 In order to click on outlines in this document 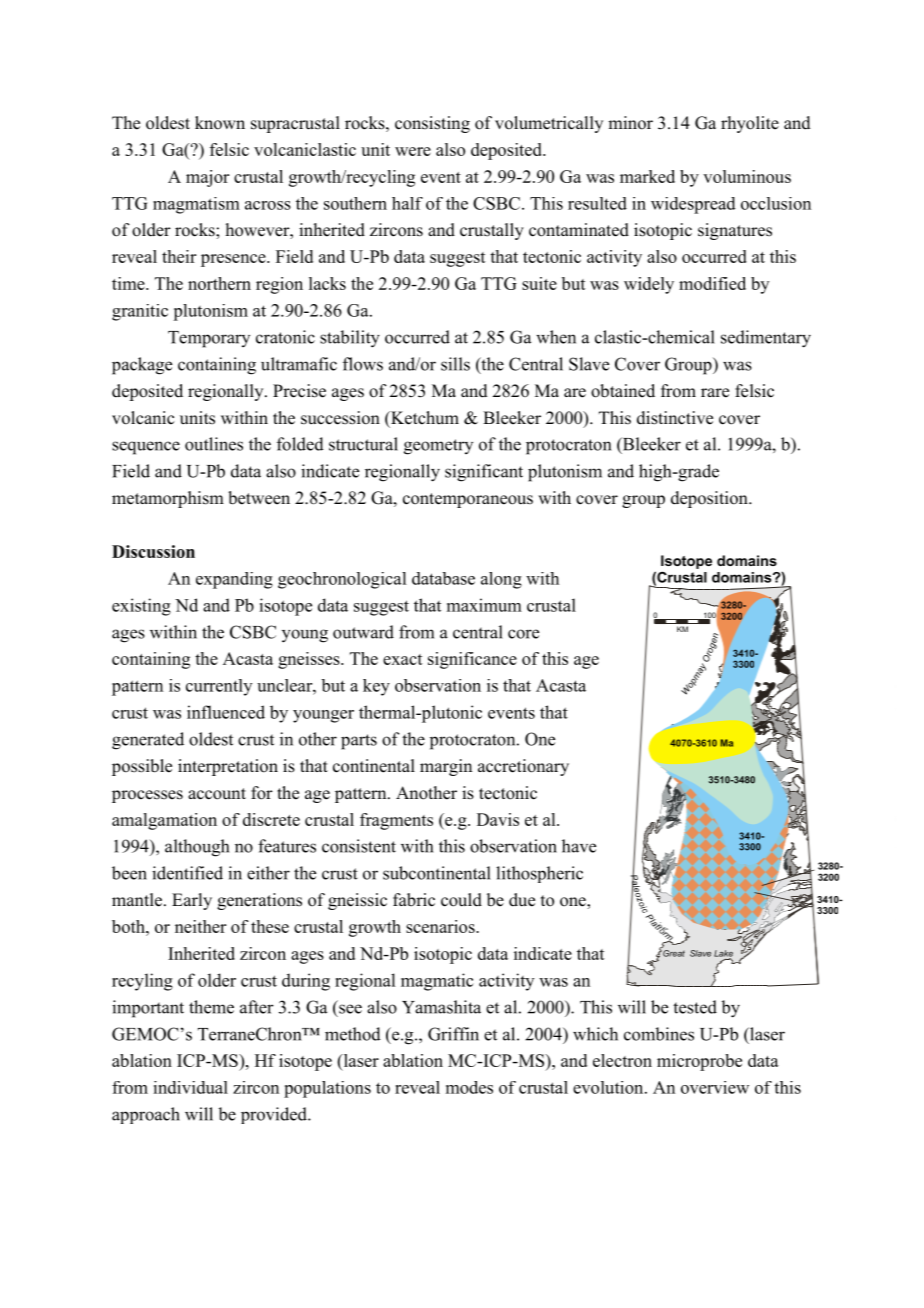, I will do `click(214, 444)`.
